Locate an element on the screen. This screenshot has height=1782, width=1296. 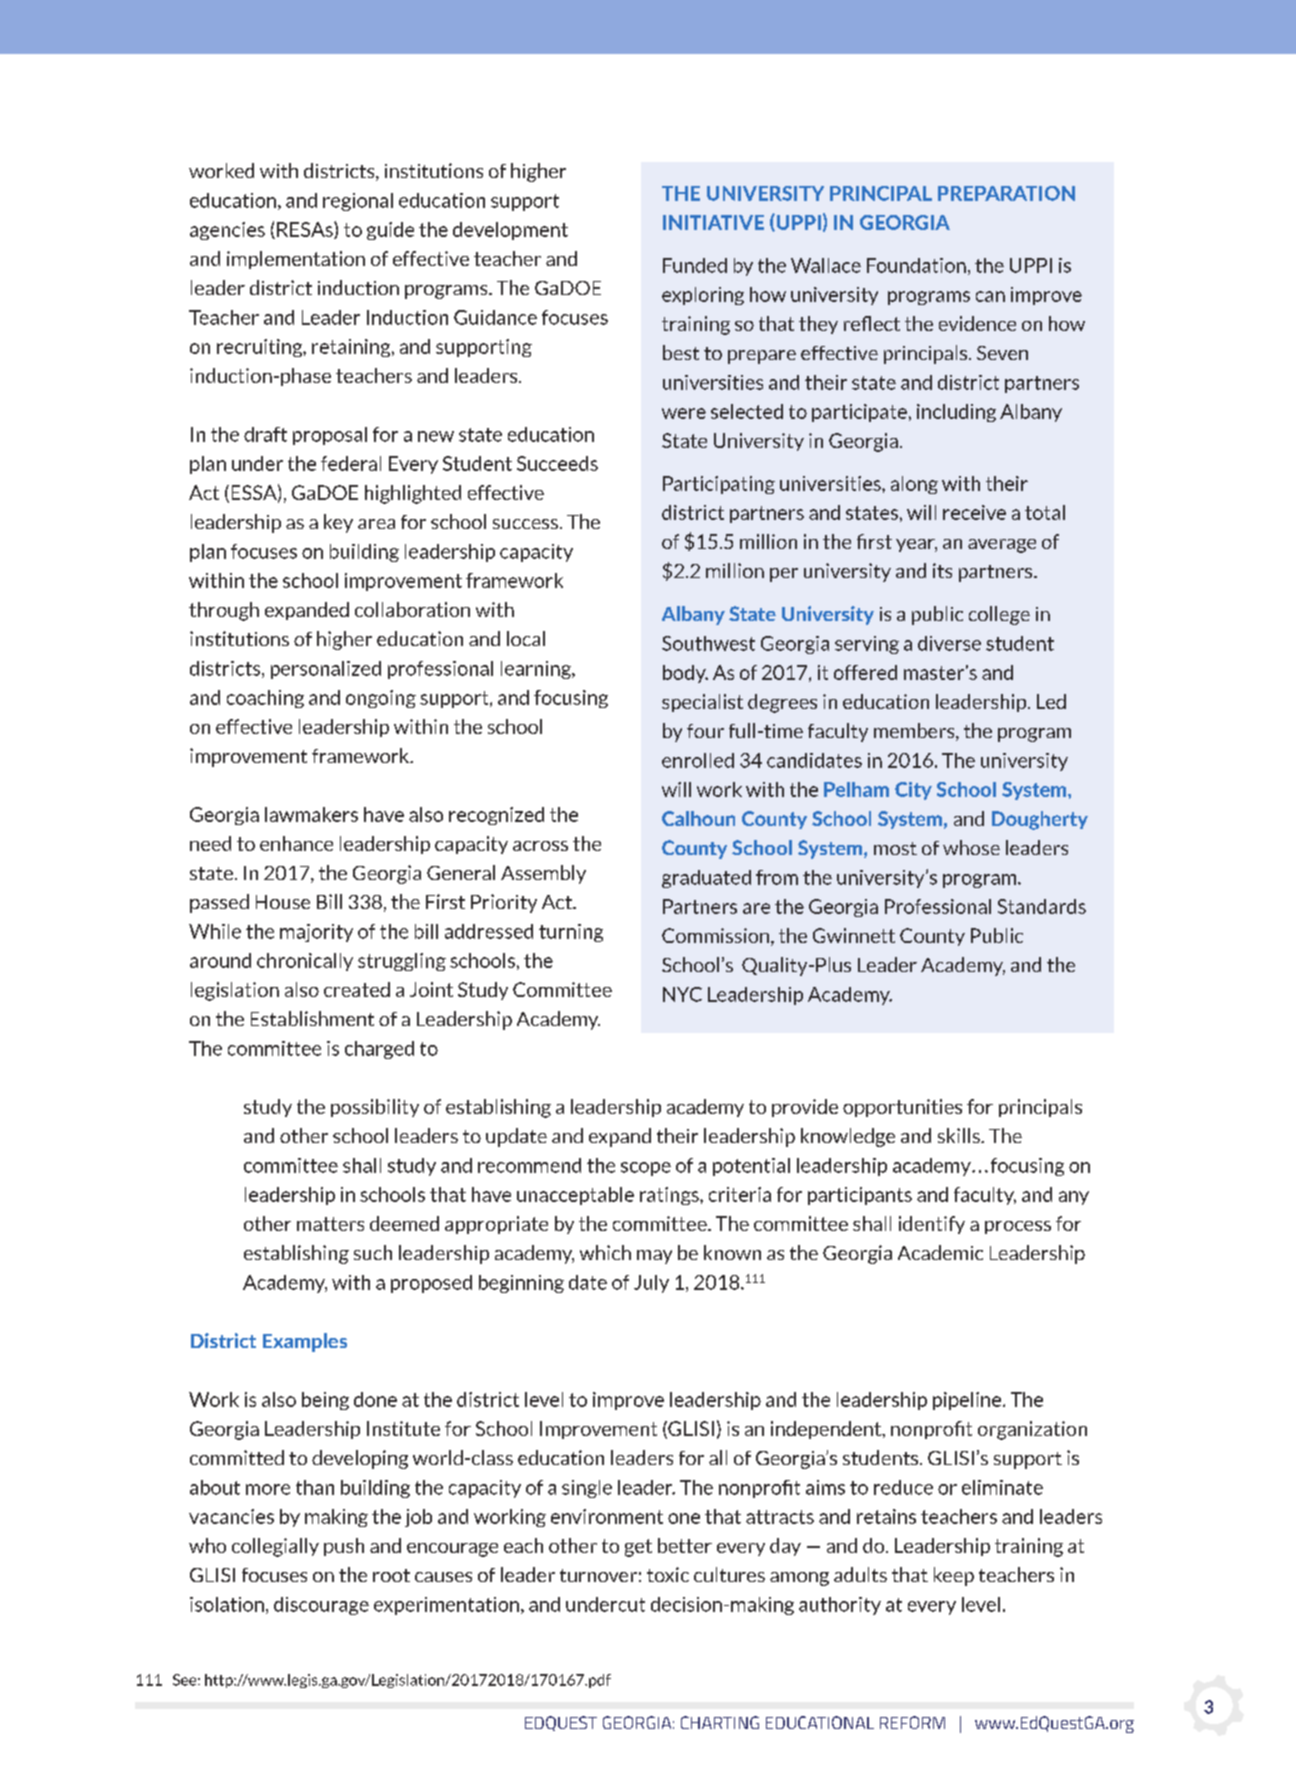
chronically is located at coordinates (305, 962).
